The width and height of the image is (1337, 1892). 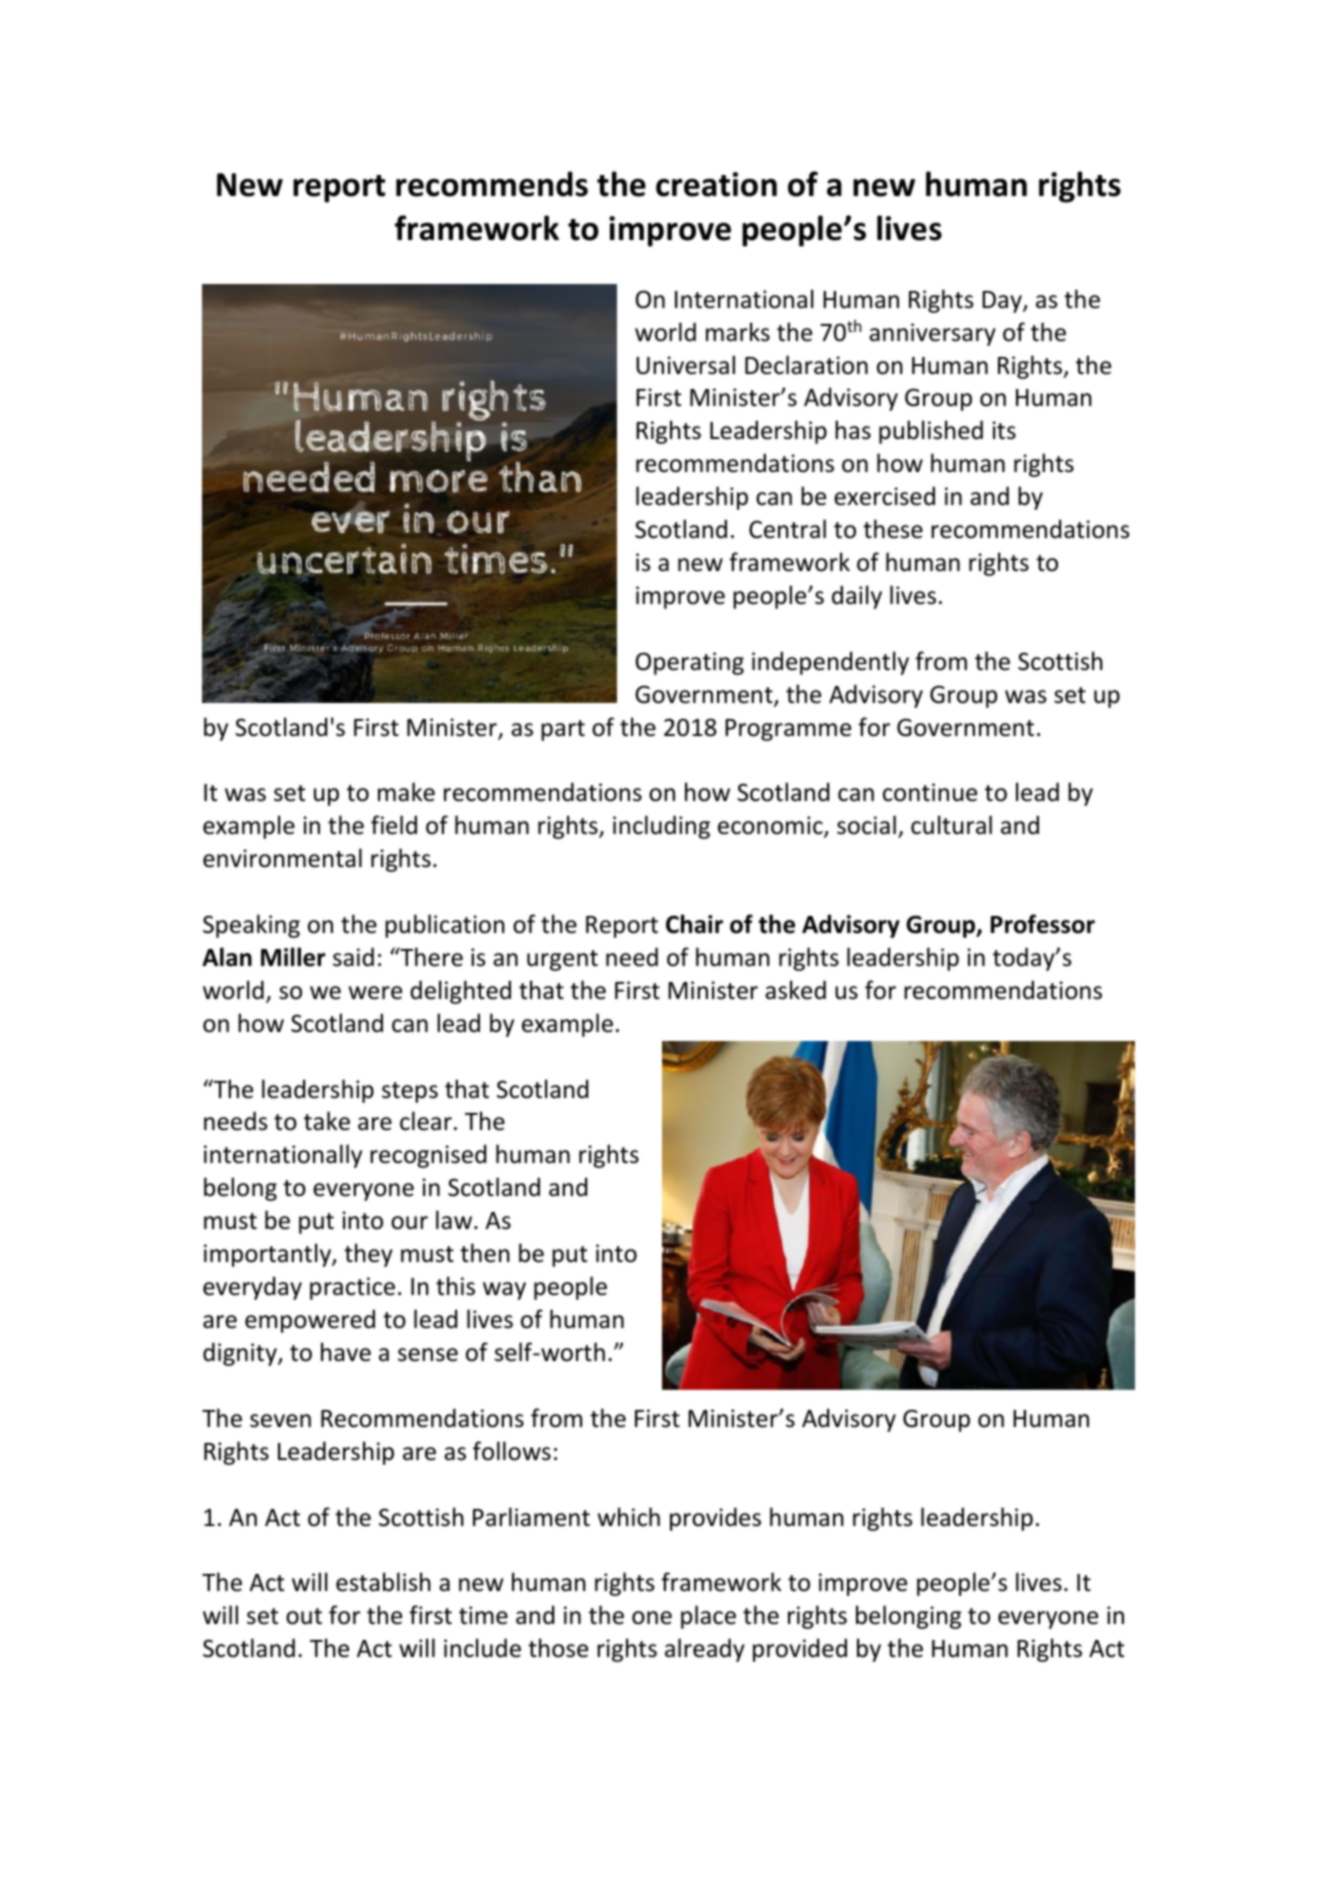 What do you see at coordinates (327, 1121) in the image?
I see `take` at bounding box center [327, 1121].
